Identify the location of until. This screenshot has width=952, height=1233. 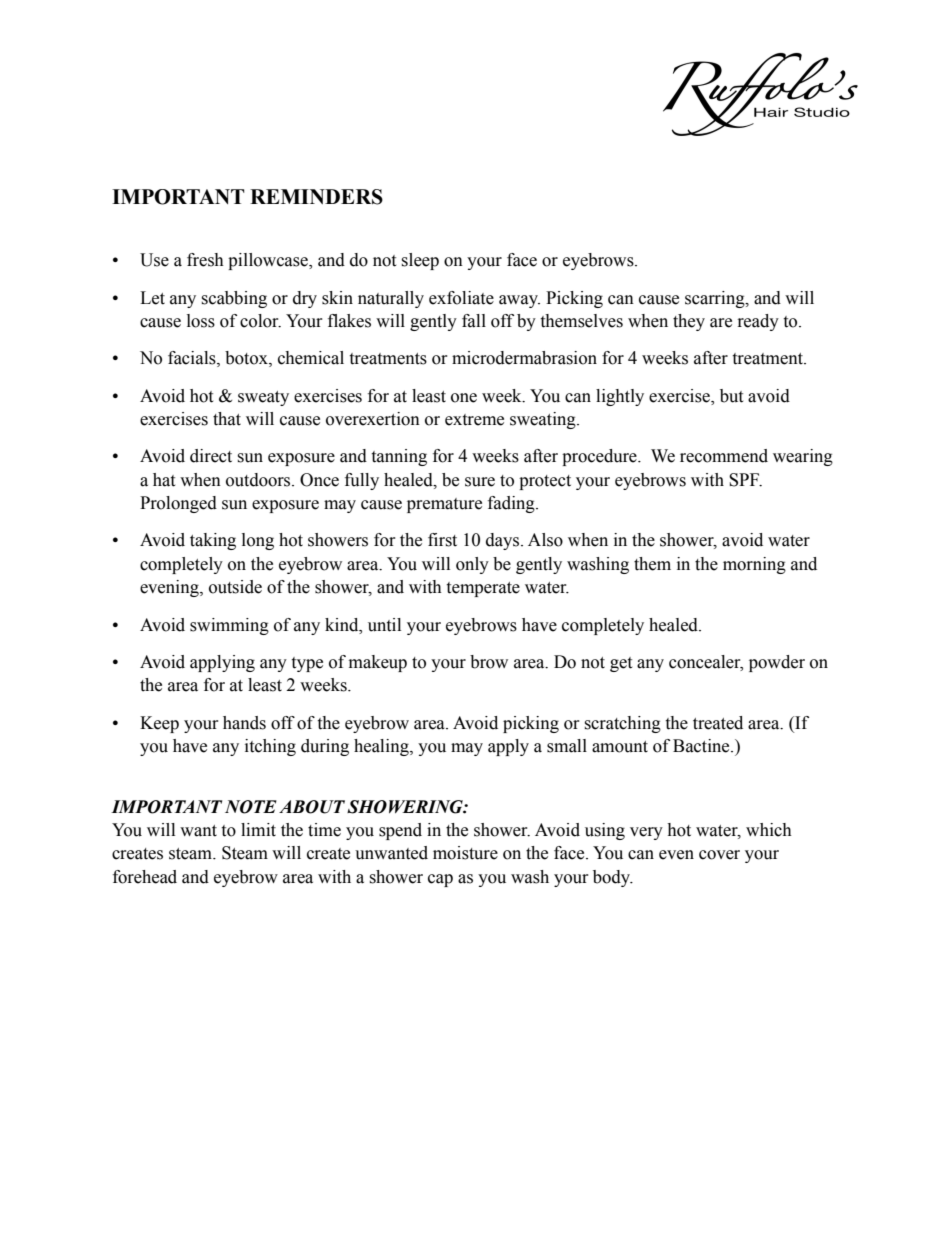
(384, 625).
